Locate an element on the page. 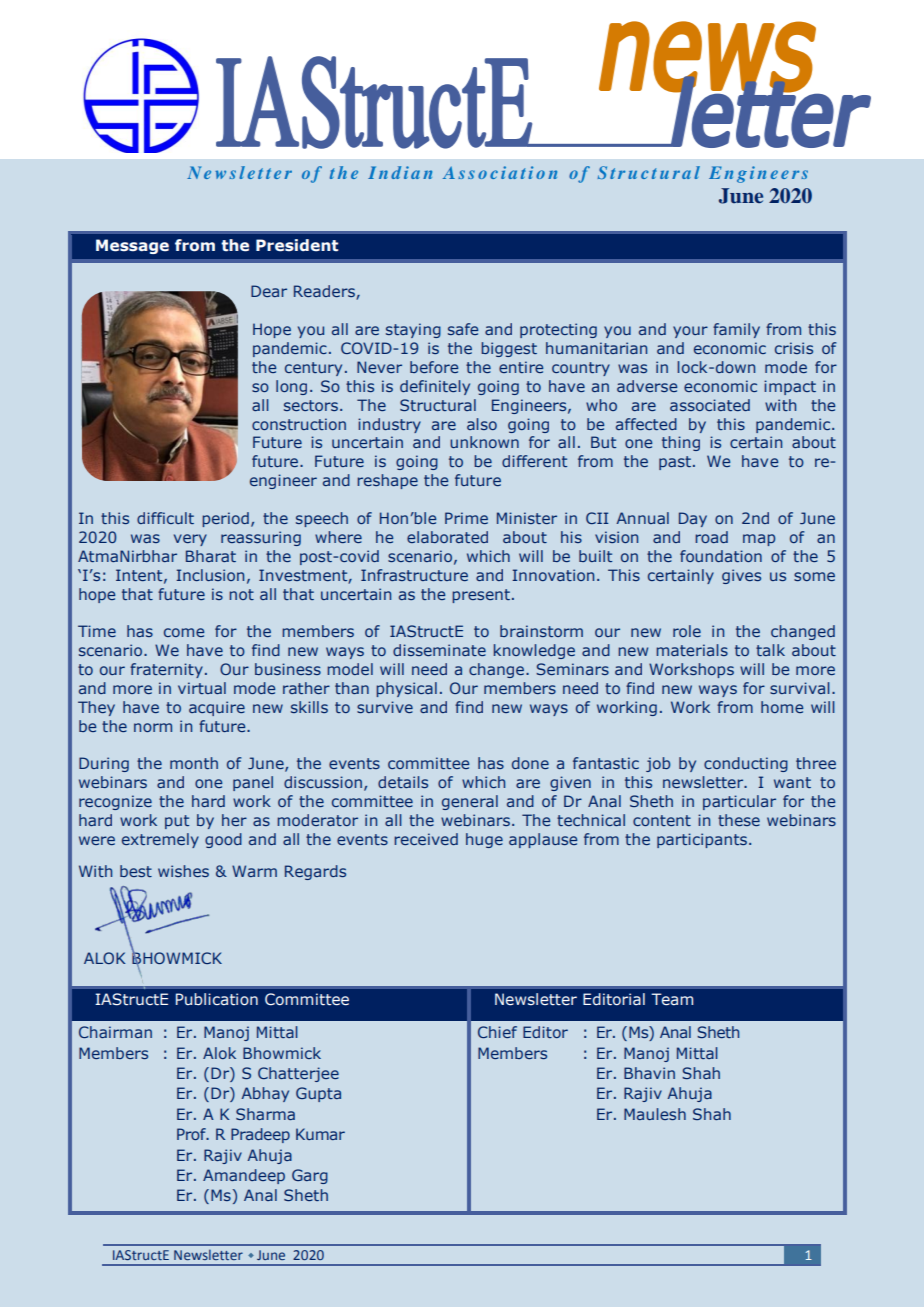 This document has height=1307, width=924. Chief is located at coordinates (497, 1032).
